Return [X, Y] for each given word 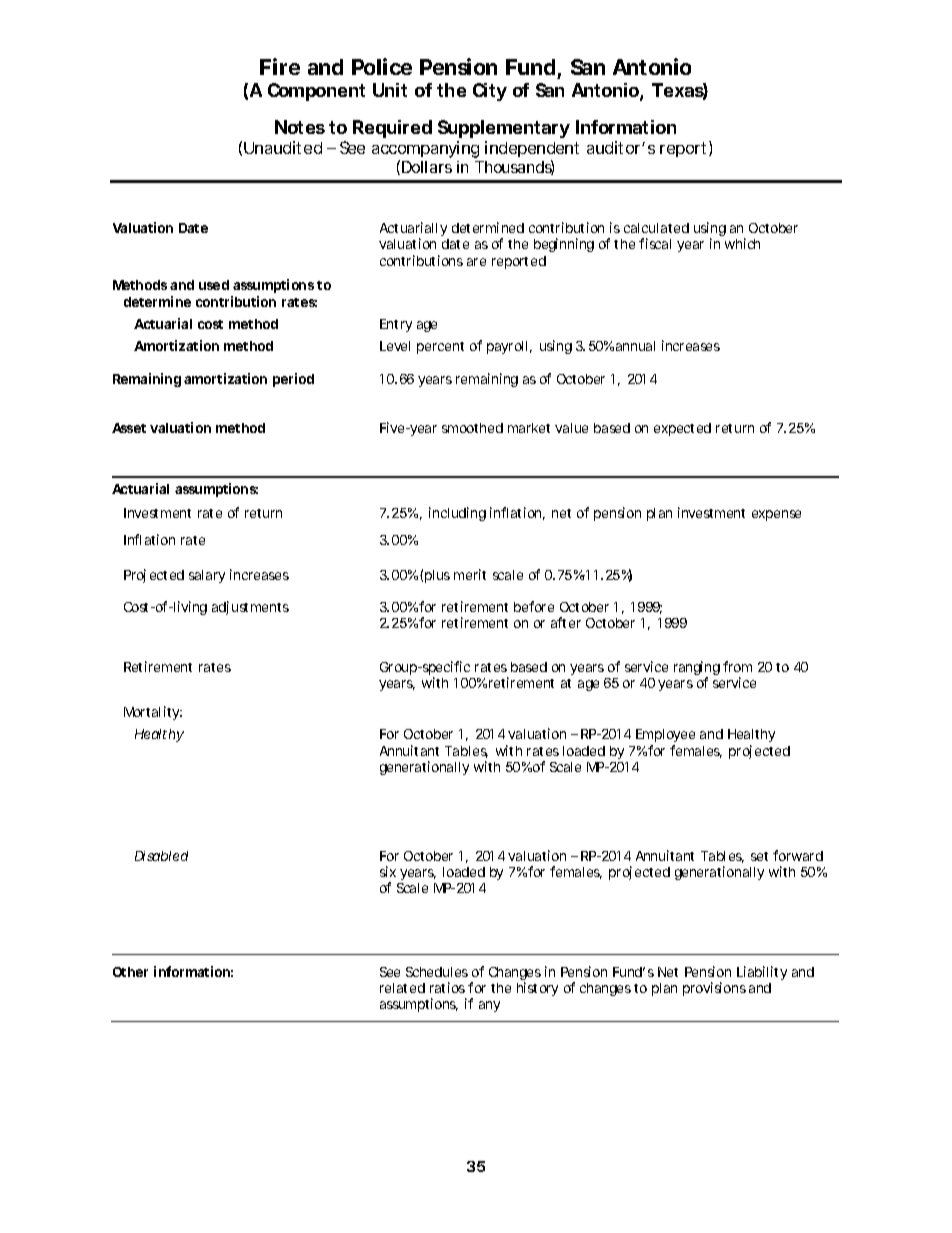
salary [207, 576]
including [457, 514]
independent [532, 151]
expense [776, 515]
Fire [280, 66]
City [490, 92]
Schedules [437, 972]
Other [130, 972]
